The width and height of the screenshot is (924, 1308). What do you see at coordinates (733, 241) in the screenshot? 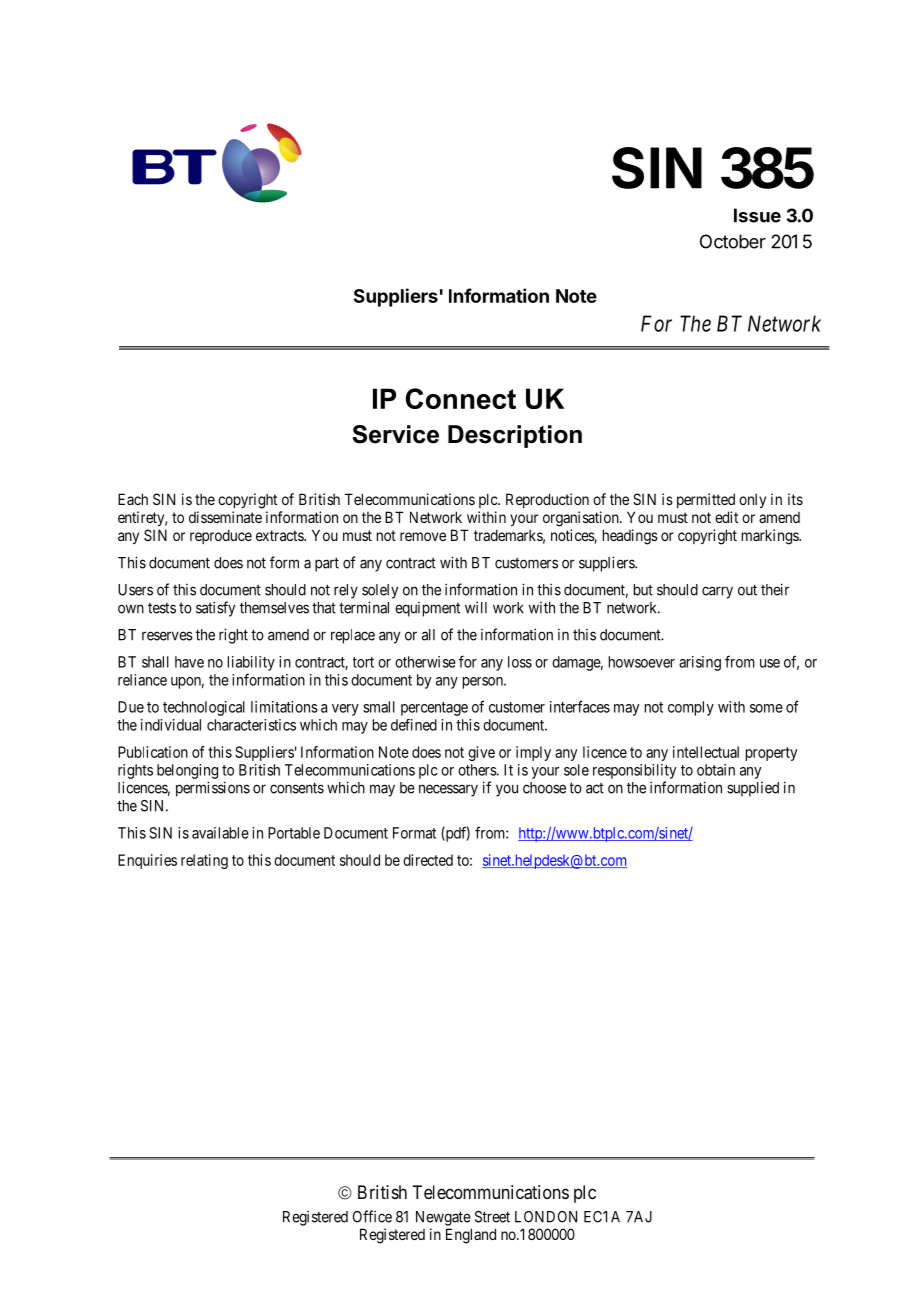
I see `October` at bounding box center [733, 241].
